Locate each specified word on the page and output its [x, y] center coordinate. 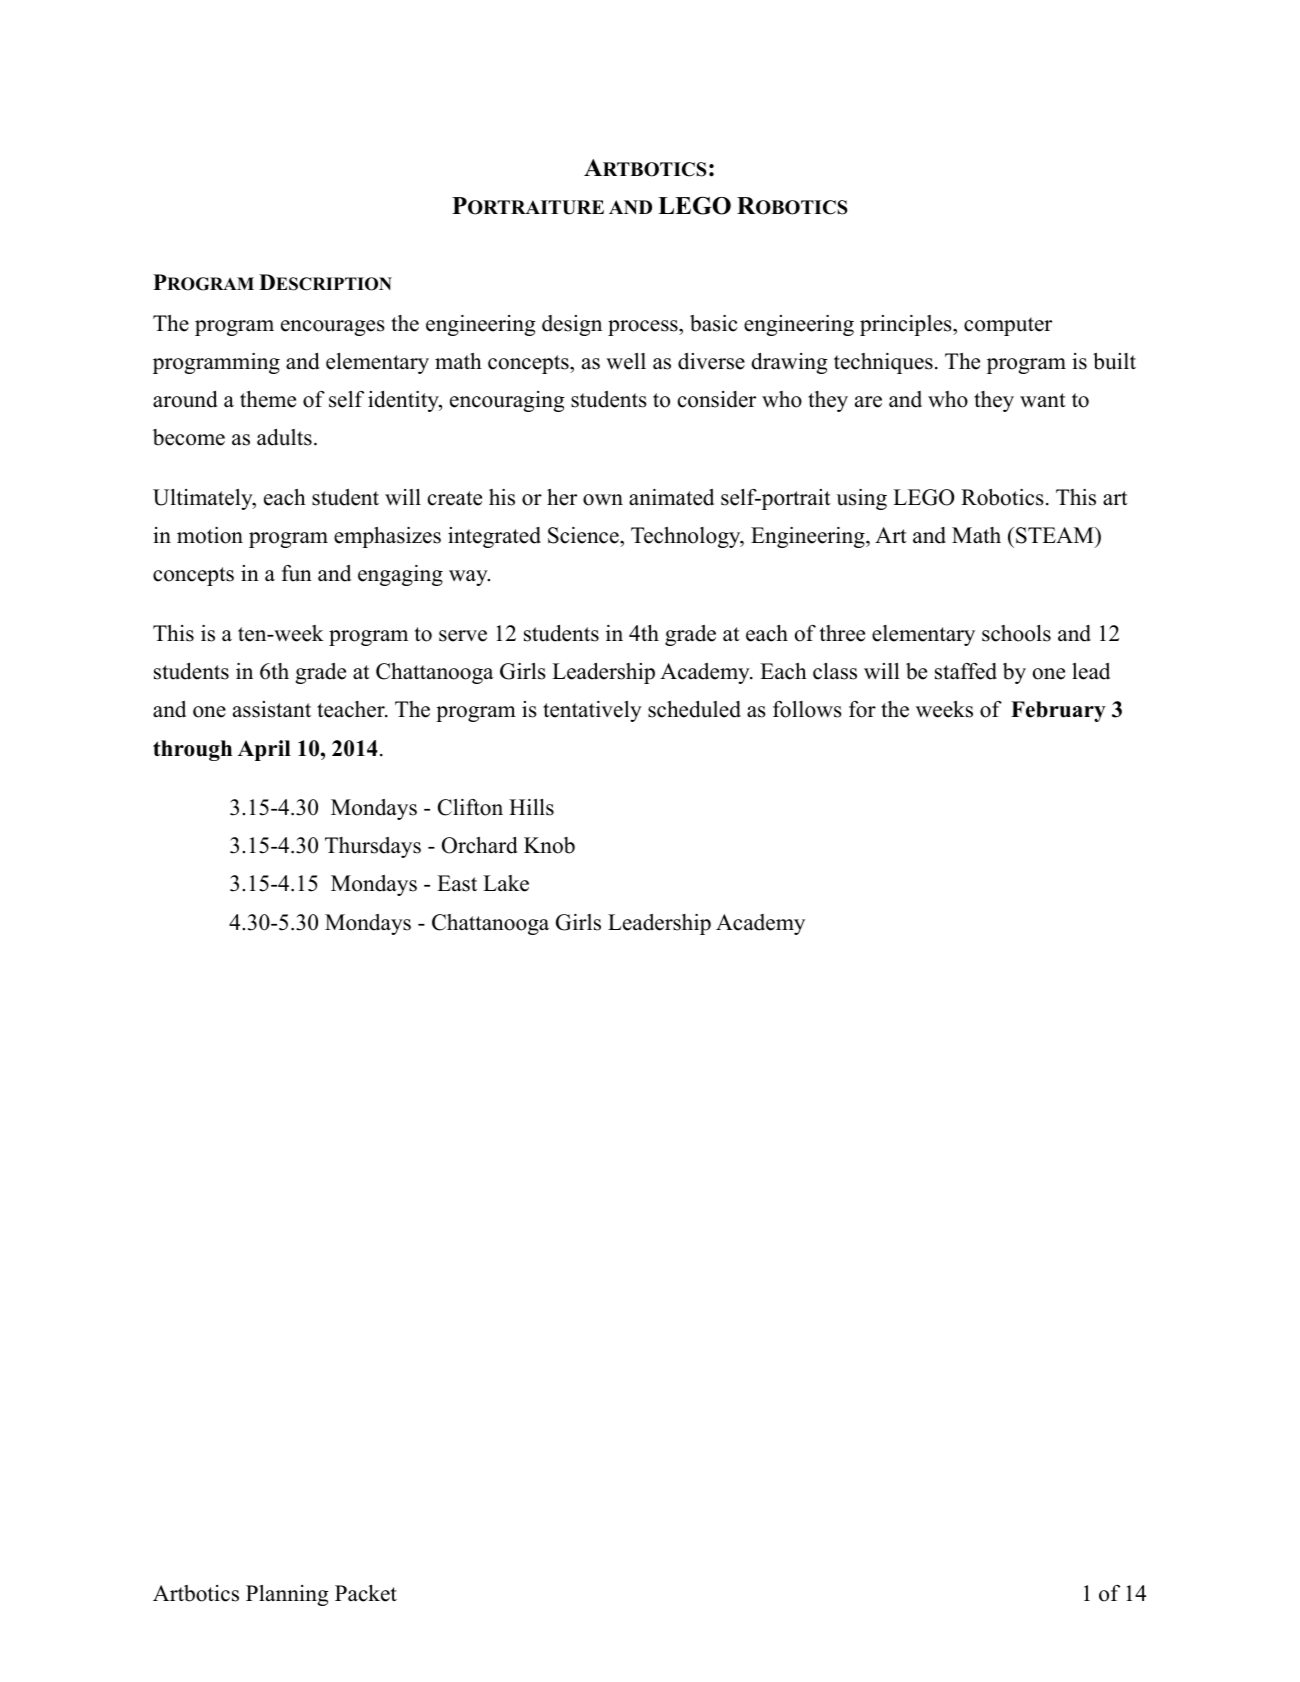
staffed [966, 671]
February [1058, 711]
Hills [531, 807]
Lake [506, 883]
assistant [272, 709]
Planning [287, 1595]
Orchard [480, 845]
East [457, 883]
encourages [333, 328]
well [626, 361]
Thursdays [373, 847]
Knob [549, 845]
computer [1008, 326]
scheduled [694, 709]
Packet [366, 1593]
